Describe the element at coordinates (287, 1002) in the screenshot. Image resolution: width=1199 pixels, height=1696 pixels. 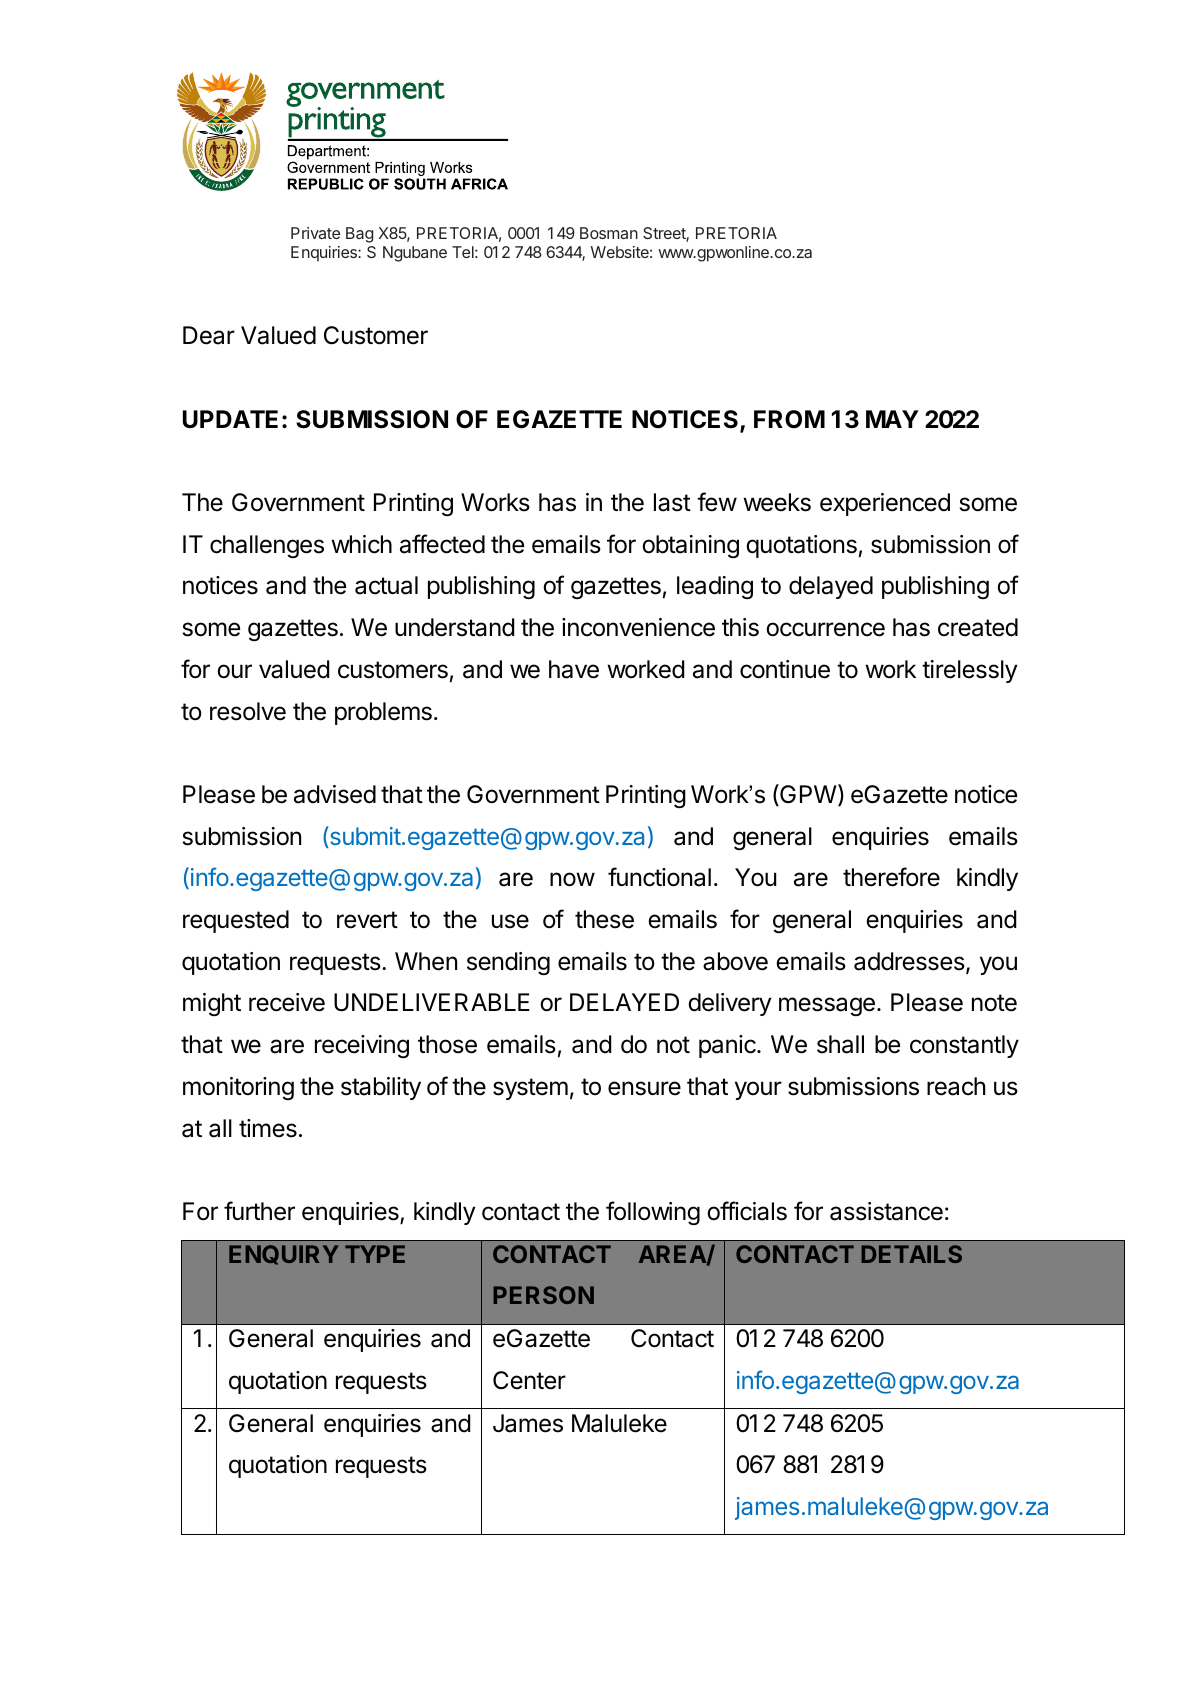
I see `receive` at that location.
